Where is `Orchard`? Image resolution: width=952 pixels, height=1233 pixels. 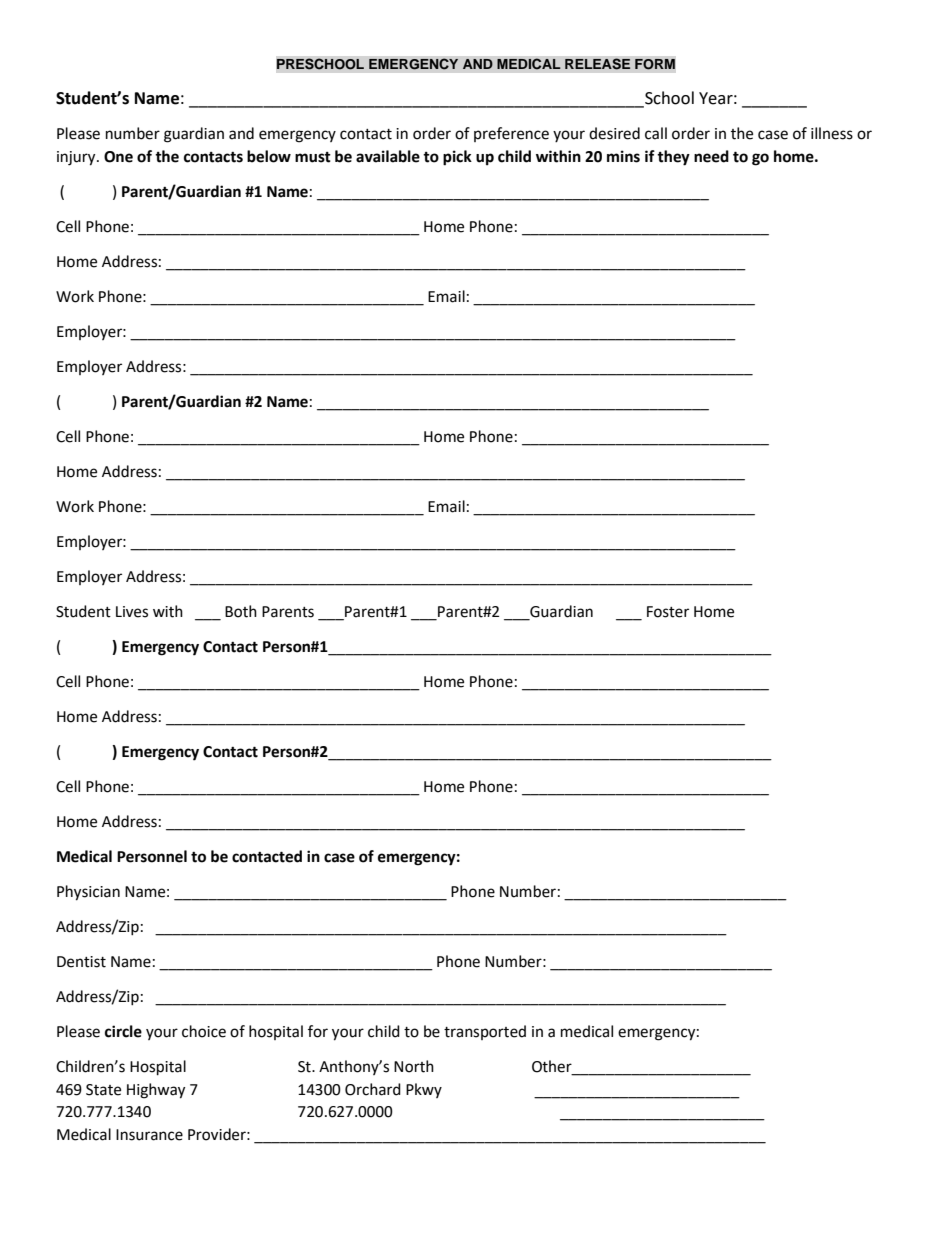
Orchard is located at coordinates (373, 1089).
